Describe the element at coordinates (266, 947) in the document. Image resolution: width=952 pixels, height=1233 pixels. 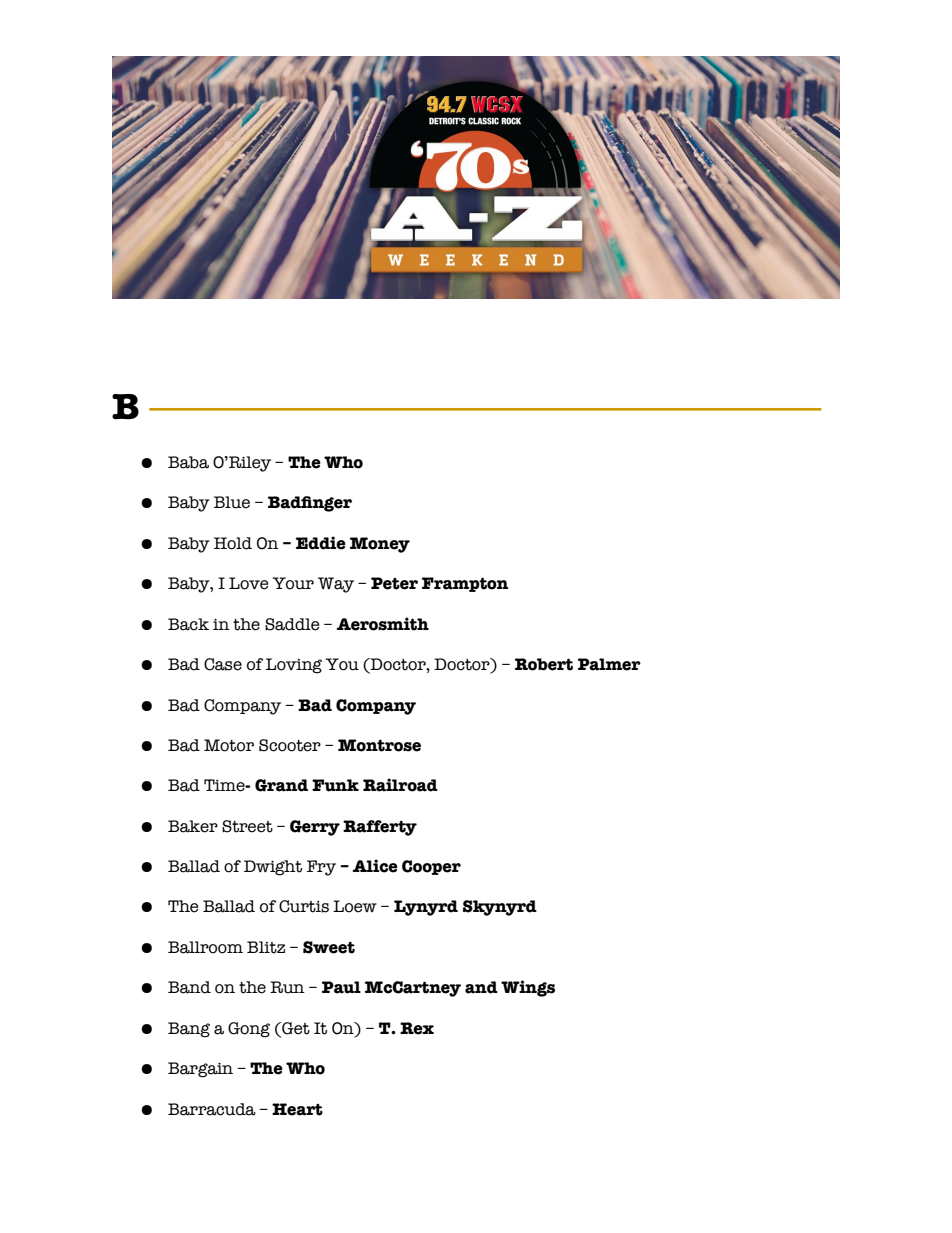
I see `Blitz` at that location.
